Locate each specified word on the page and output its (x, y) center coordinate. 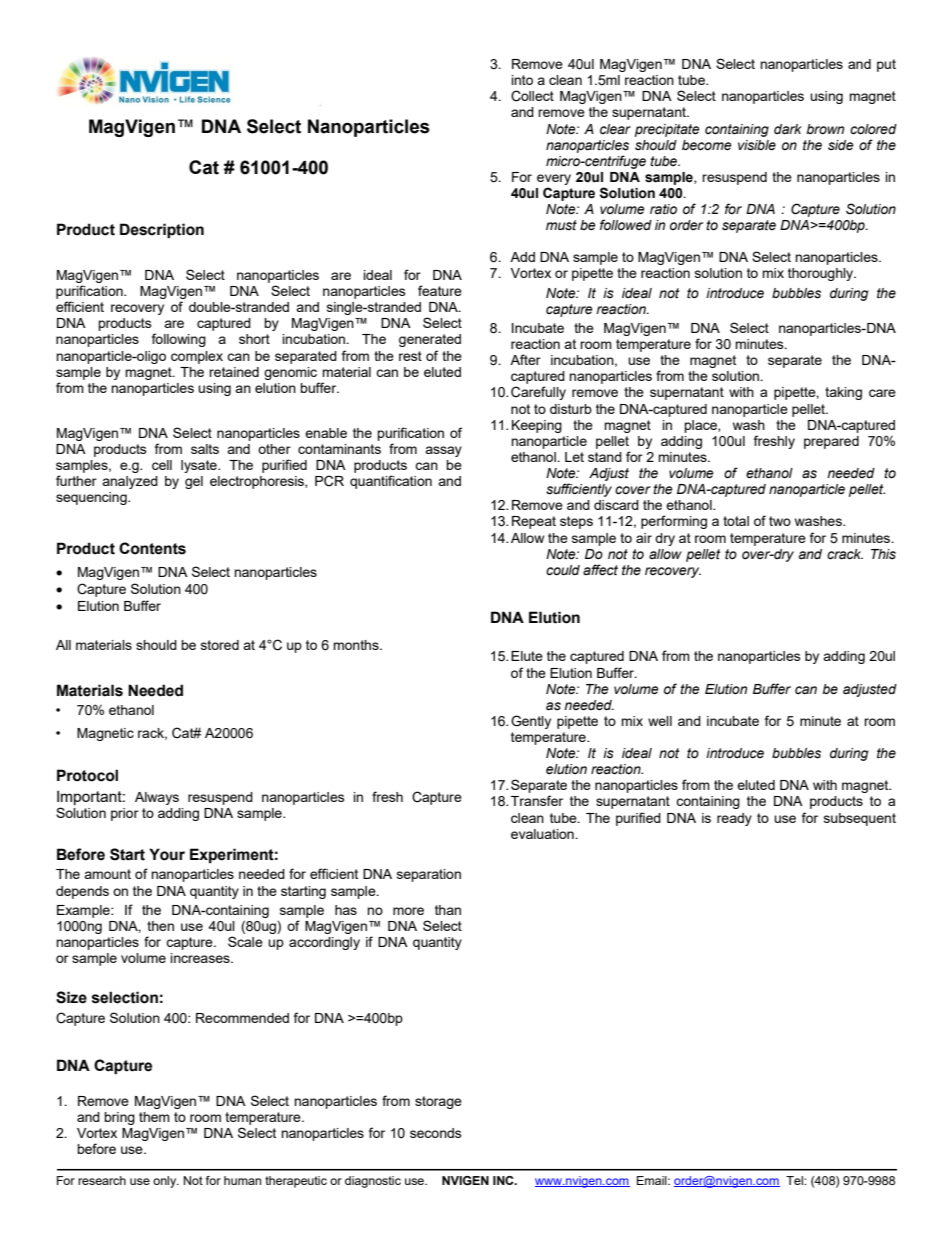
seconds (436, 1133)
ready (734, 819)
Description (162, 231)
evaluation (543, 834)
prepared (831, 442)
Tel (795, 1180)
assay (443, 451)
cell (162, 465)
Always (157, 798)
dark (788, 129)
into (522, 80)
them (154, 1117)
